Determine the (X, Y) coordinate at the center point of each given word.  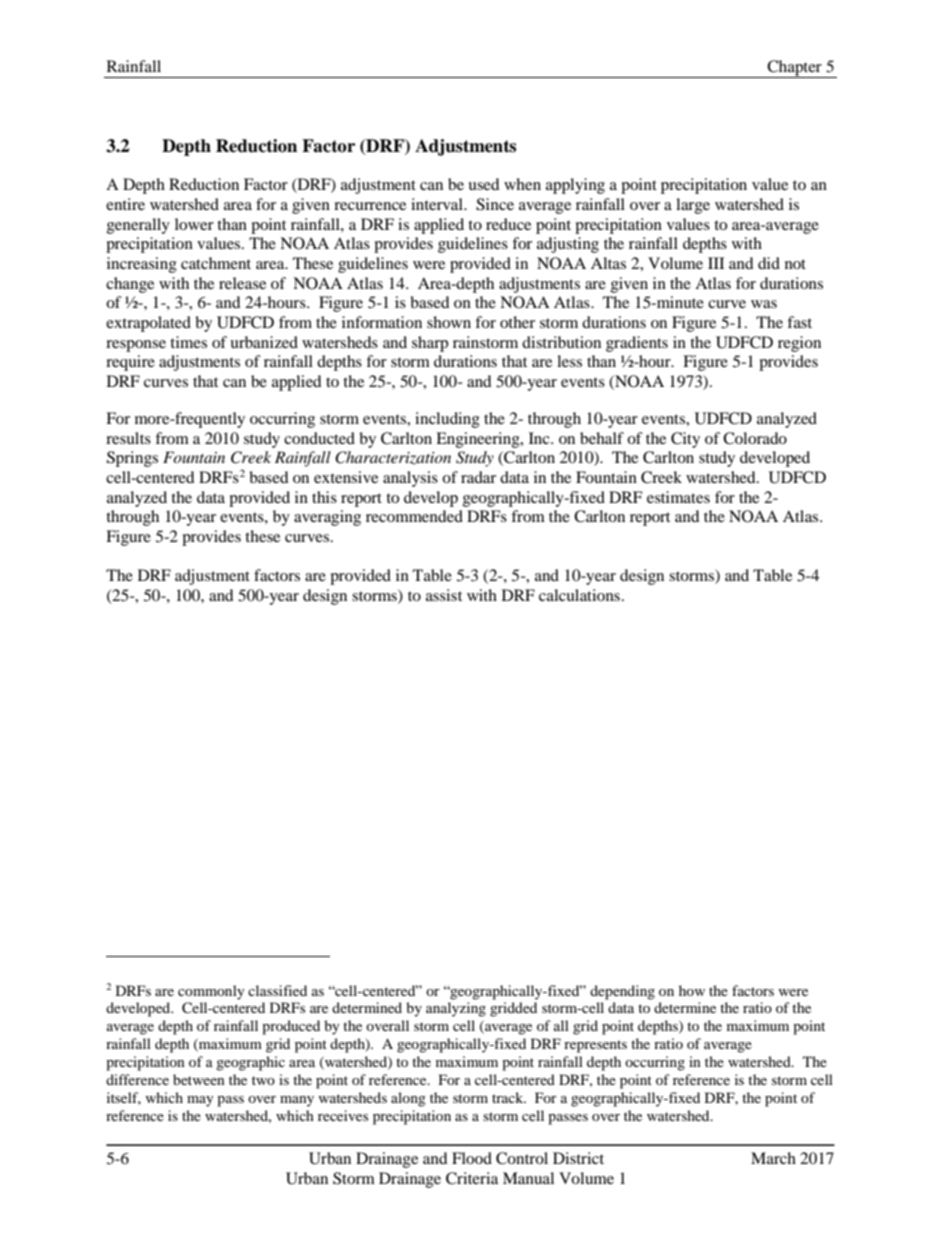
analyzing (456, 1009)
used (484, 184)
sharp (430, 344)
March (773, 1158)
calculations (579, 595)
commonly (211, 992)
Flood (472, 1158)
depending (622, 992)
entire (125, 204)
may (200, 1101)
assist (444, 595)
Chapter (794, 69)
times (188, 342)
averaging (327, 518)
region (799, 344)
